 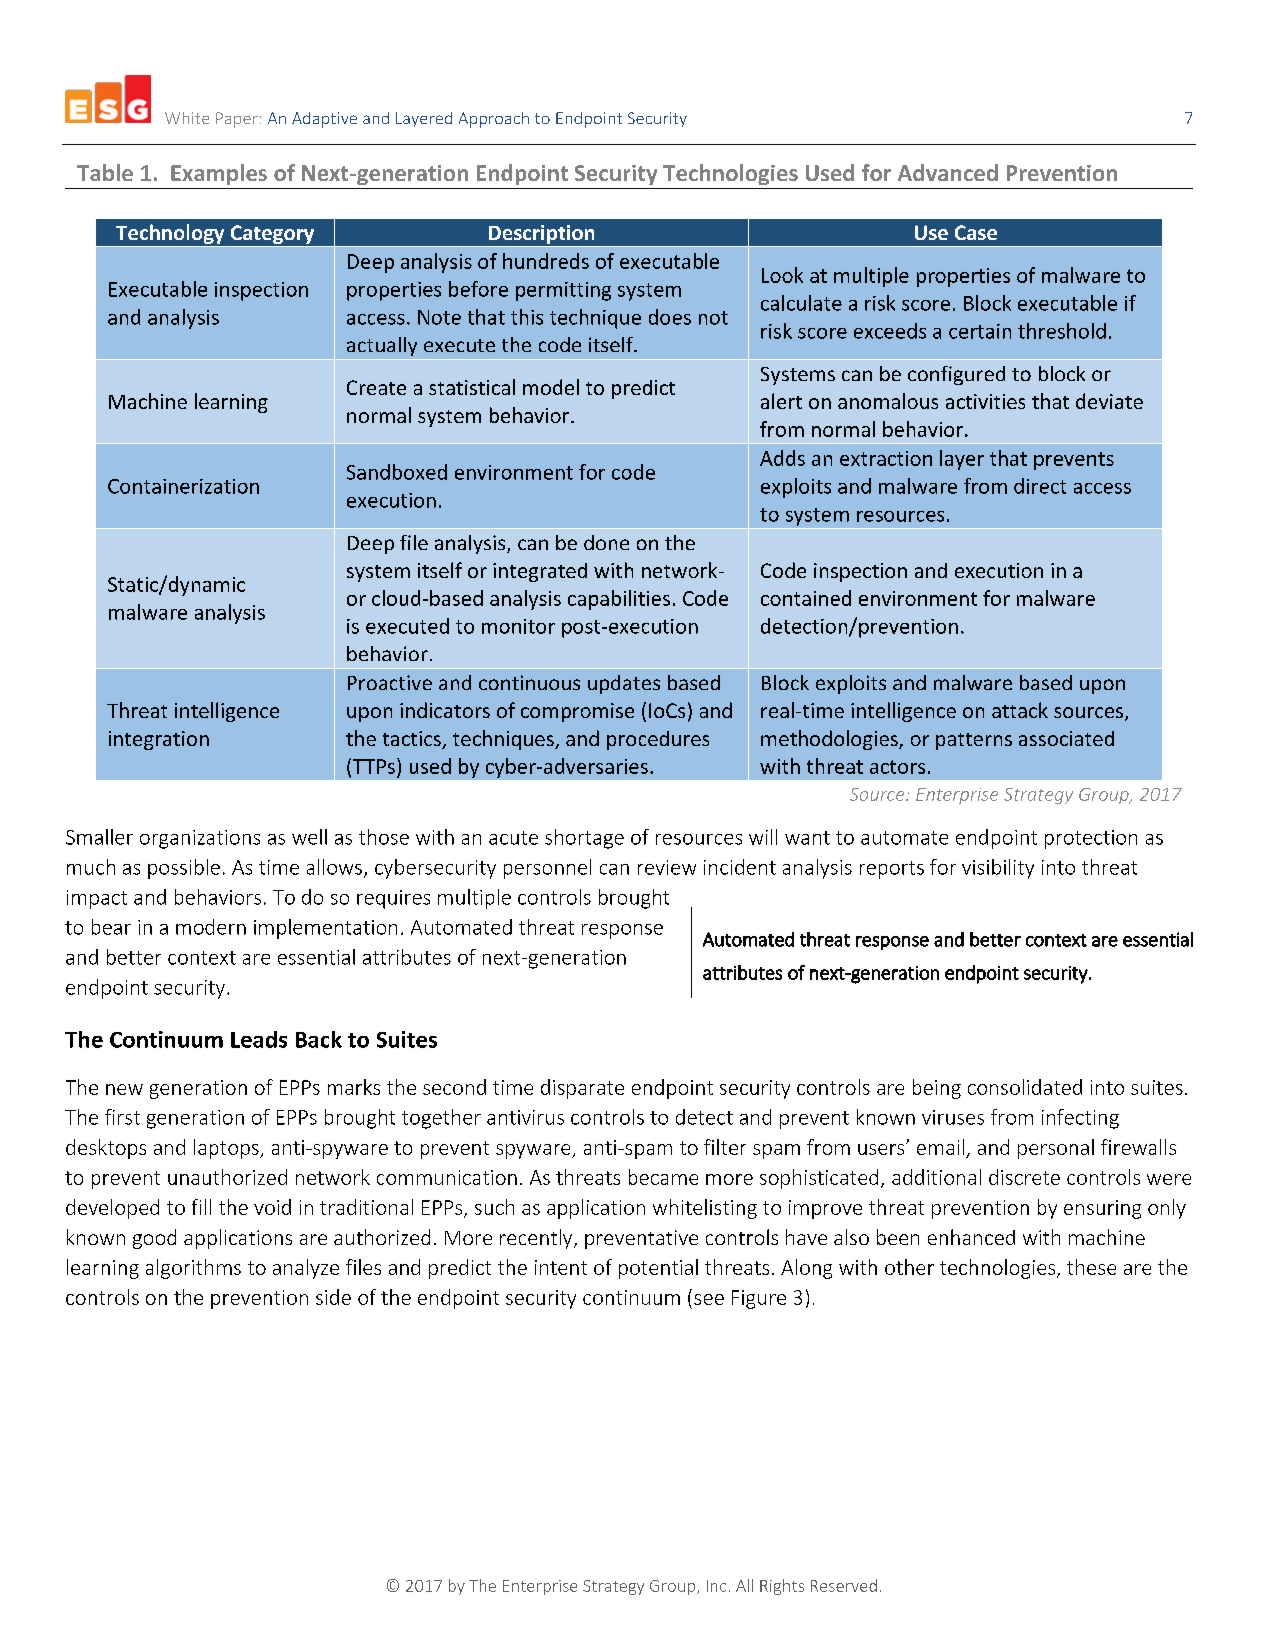 What do you see at coordinates (844, 1585) in the screenshot?
I see `Reserved` at bounding box center [844, 1585].
